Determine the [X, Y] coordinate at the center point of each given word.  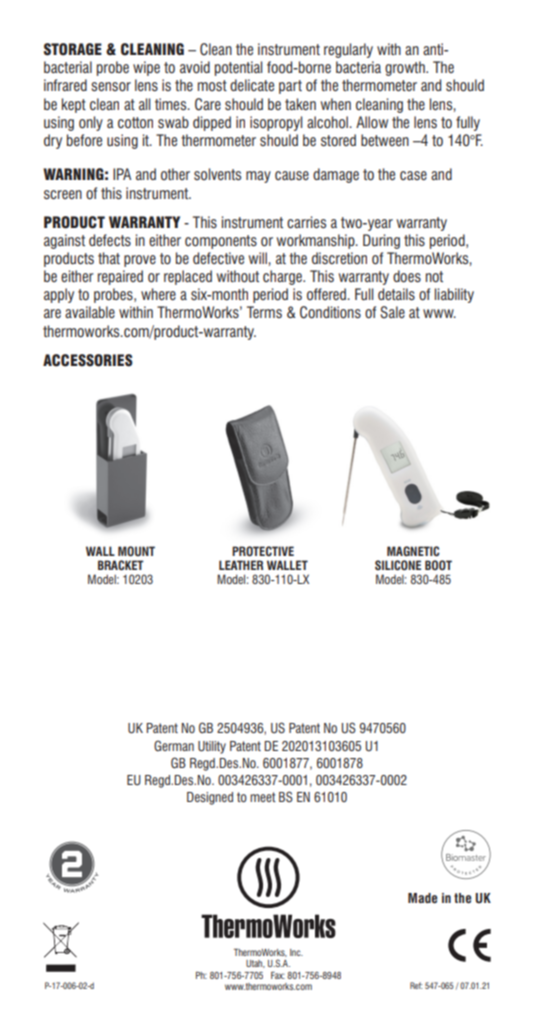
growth [406, 68]
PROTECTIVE [263, 551]
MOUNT [136, 551]
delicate [252, 85]
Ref [416, 985]
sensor [111, 87]
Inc [296, 952]
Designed [210, 798]
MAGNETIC [413, 551]
